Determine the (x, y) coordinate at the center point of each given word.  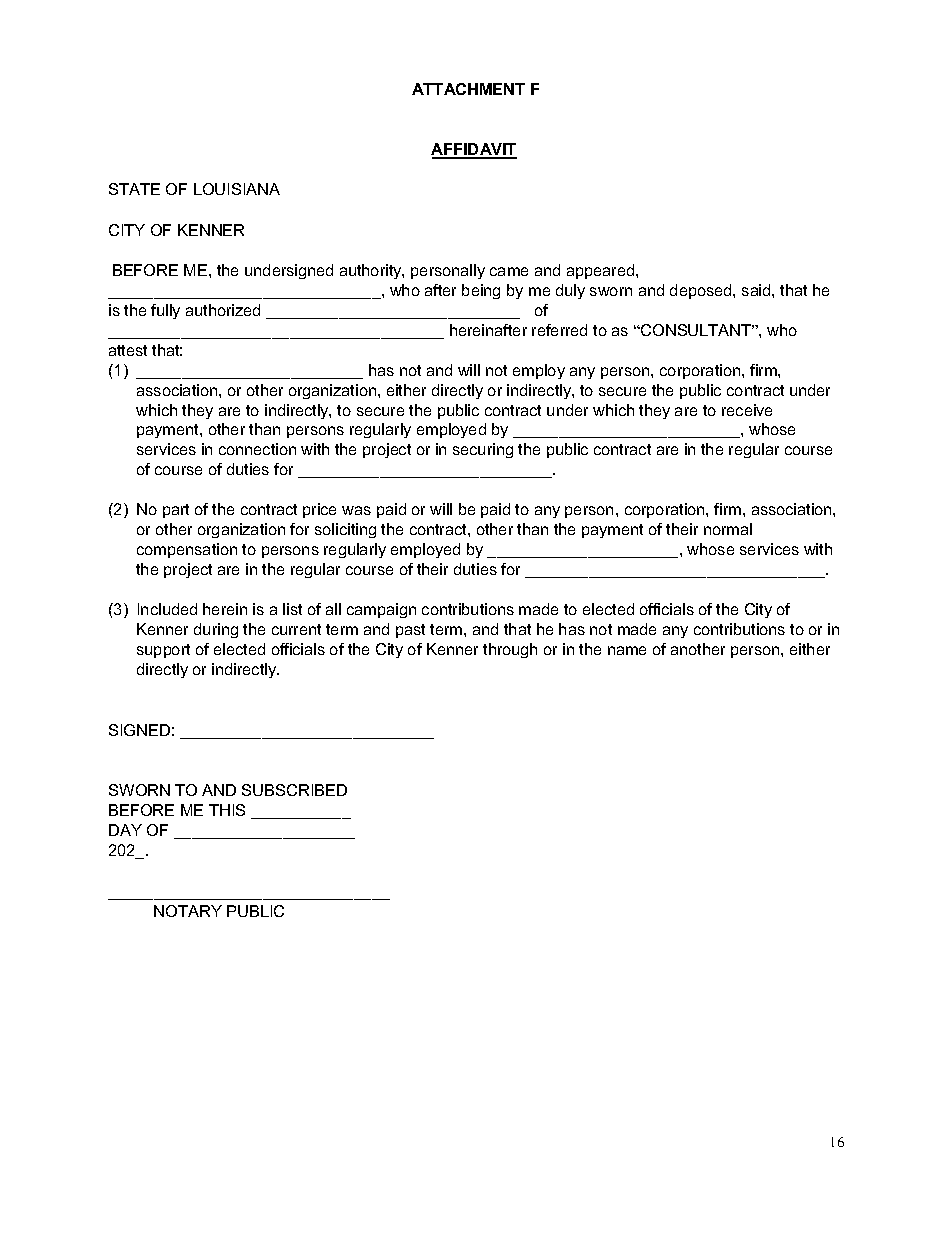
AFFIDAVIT (474, 150)
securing (483, 450)
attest (128, 350)
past (410, 631)
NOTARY (188, 911)
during (216, 630)
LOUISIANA (237, 189)
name (627, 650)
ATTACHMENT (468, 89)
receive (747, 410)
